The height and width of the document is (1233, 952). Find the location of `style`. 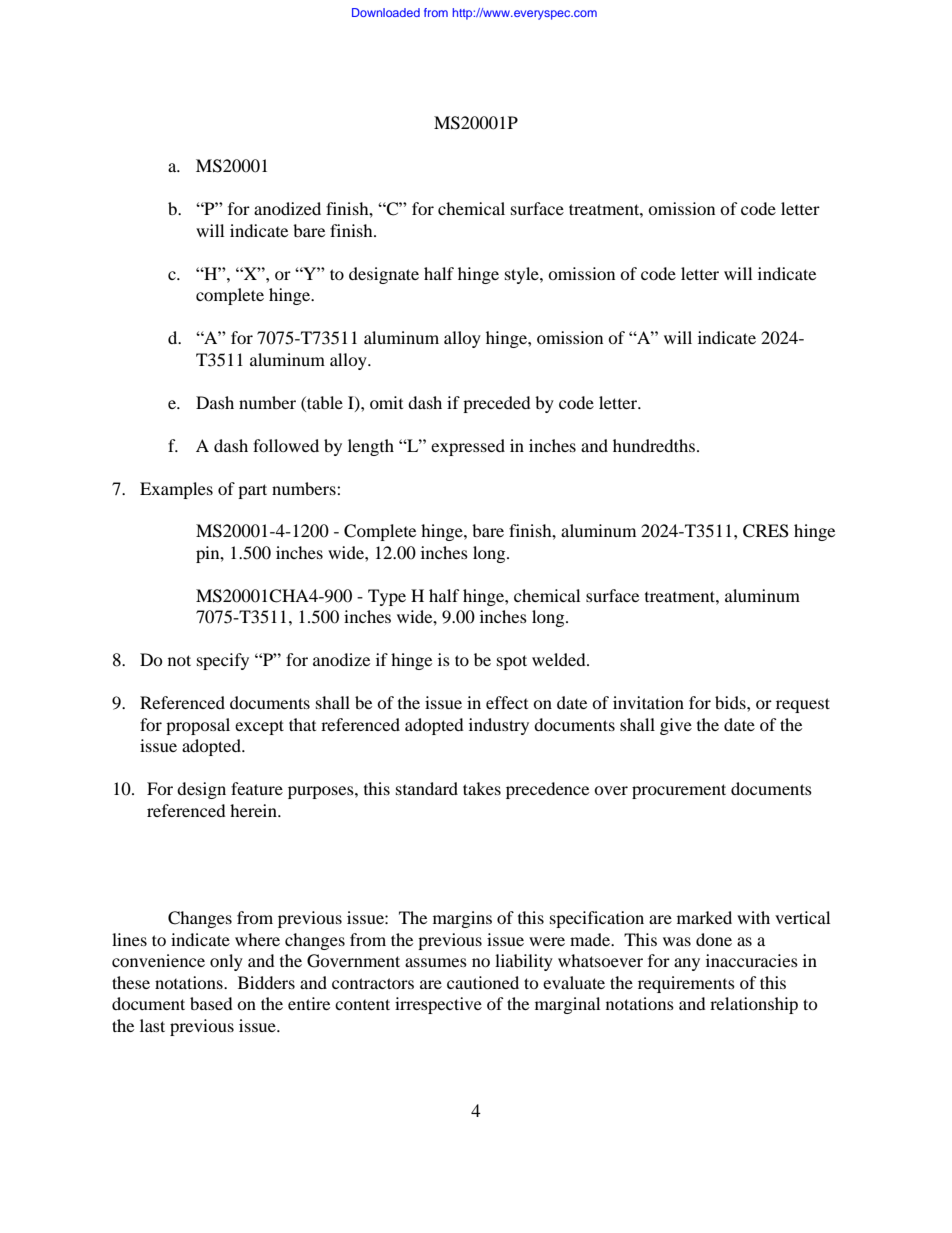

style is located at coordinates (523, 275).
